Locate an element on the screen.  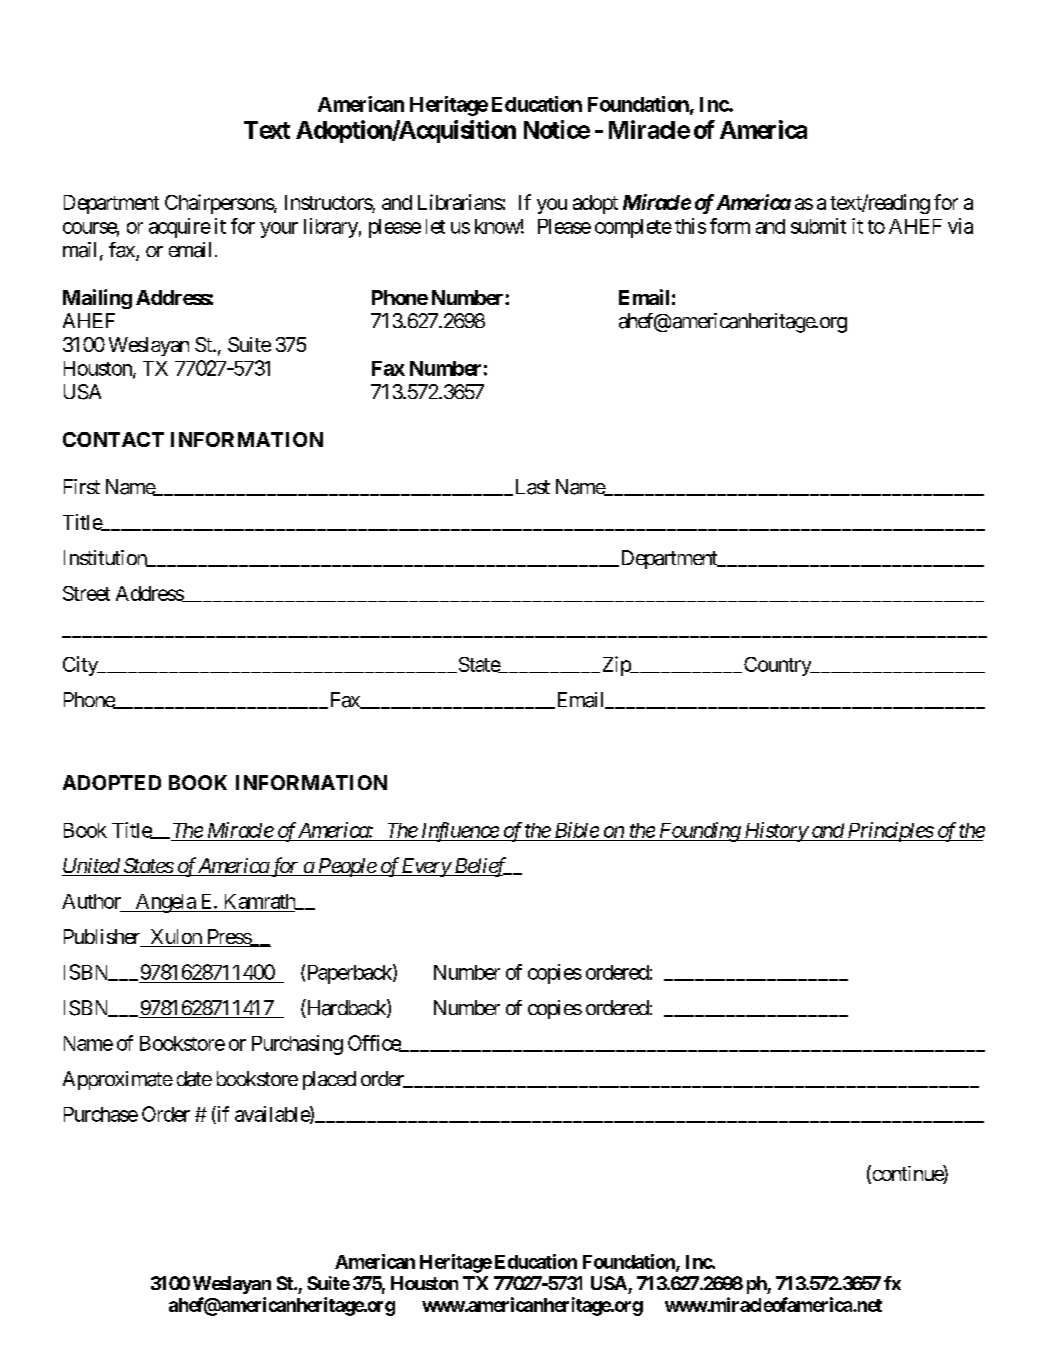
via is located at coordinates (960, 226).
